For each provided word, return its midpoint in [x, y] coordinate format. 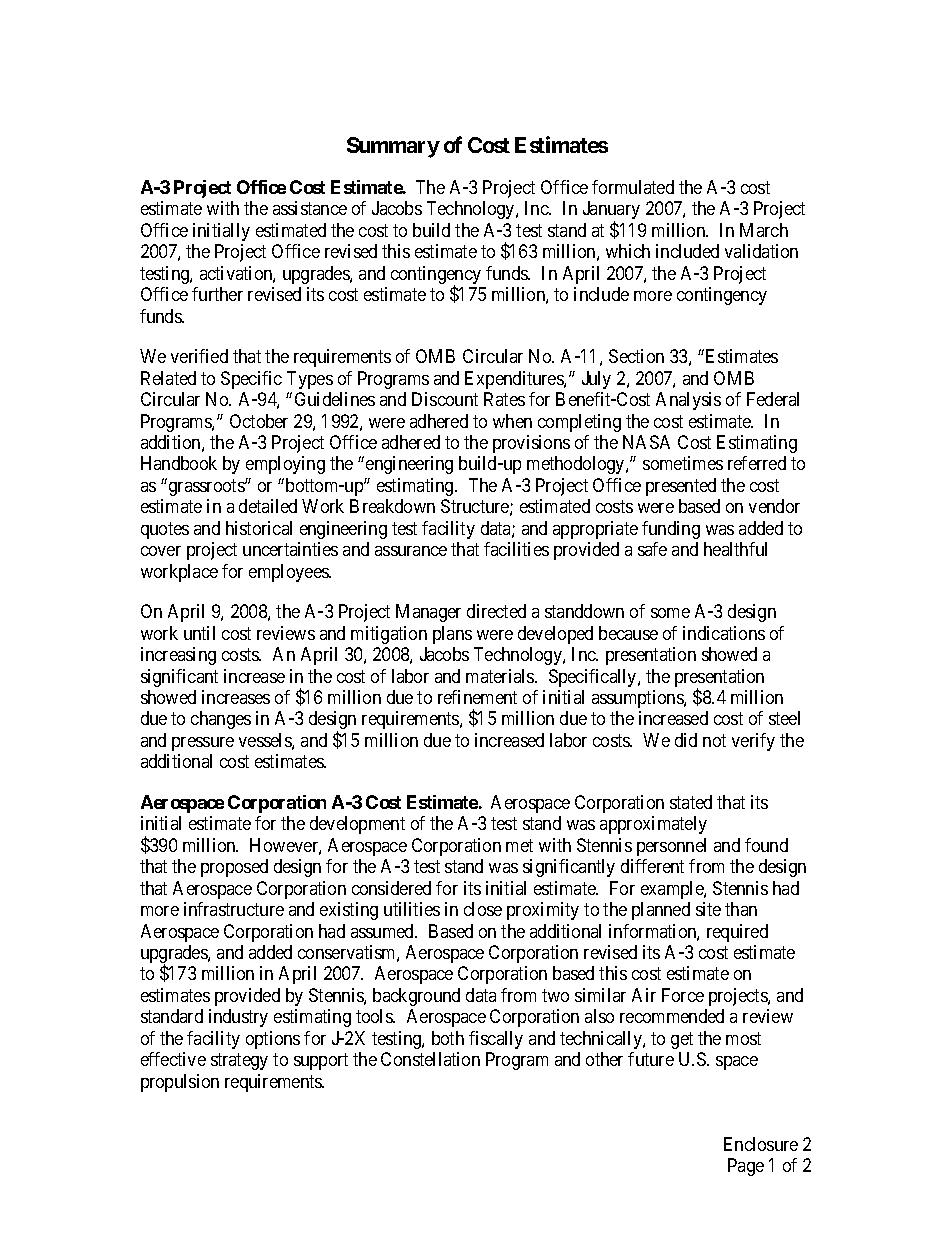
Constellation [430, 1059]
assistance [310, 208]
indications [724, 633]
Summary [393, 147]
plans [452, 635]
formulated [633, 187]
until [199, 633]
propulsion [180, 1083]
